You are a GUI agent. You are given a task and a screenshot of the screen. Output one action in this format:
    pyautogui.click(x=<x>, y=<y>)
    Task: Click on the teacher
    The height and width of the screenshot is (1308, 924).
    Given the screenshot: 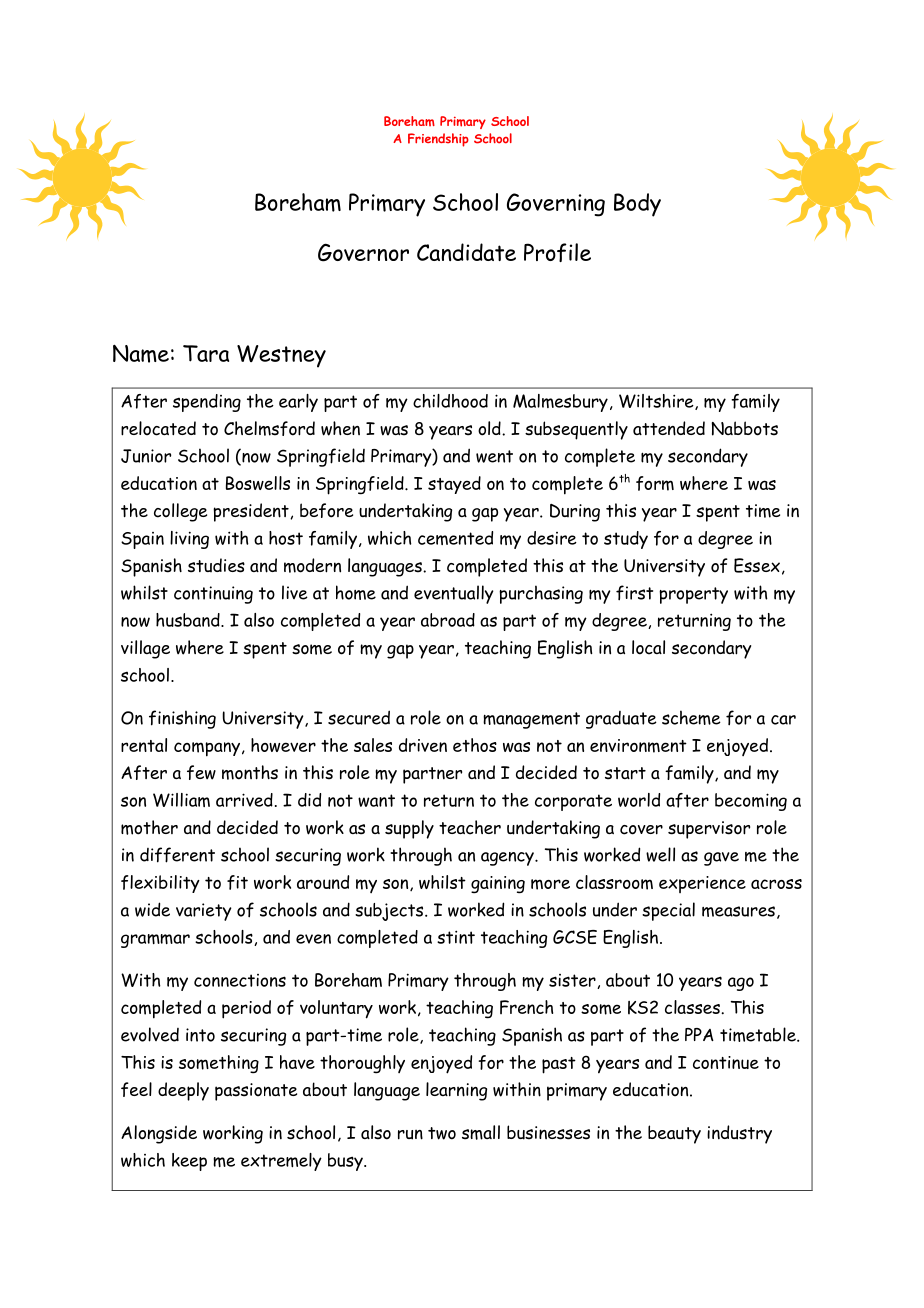 What is the action you would take?
    pyautogui.click(x=470, y=827)
